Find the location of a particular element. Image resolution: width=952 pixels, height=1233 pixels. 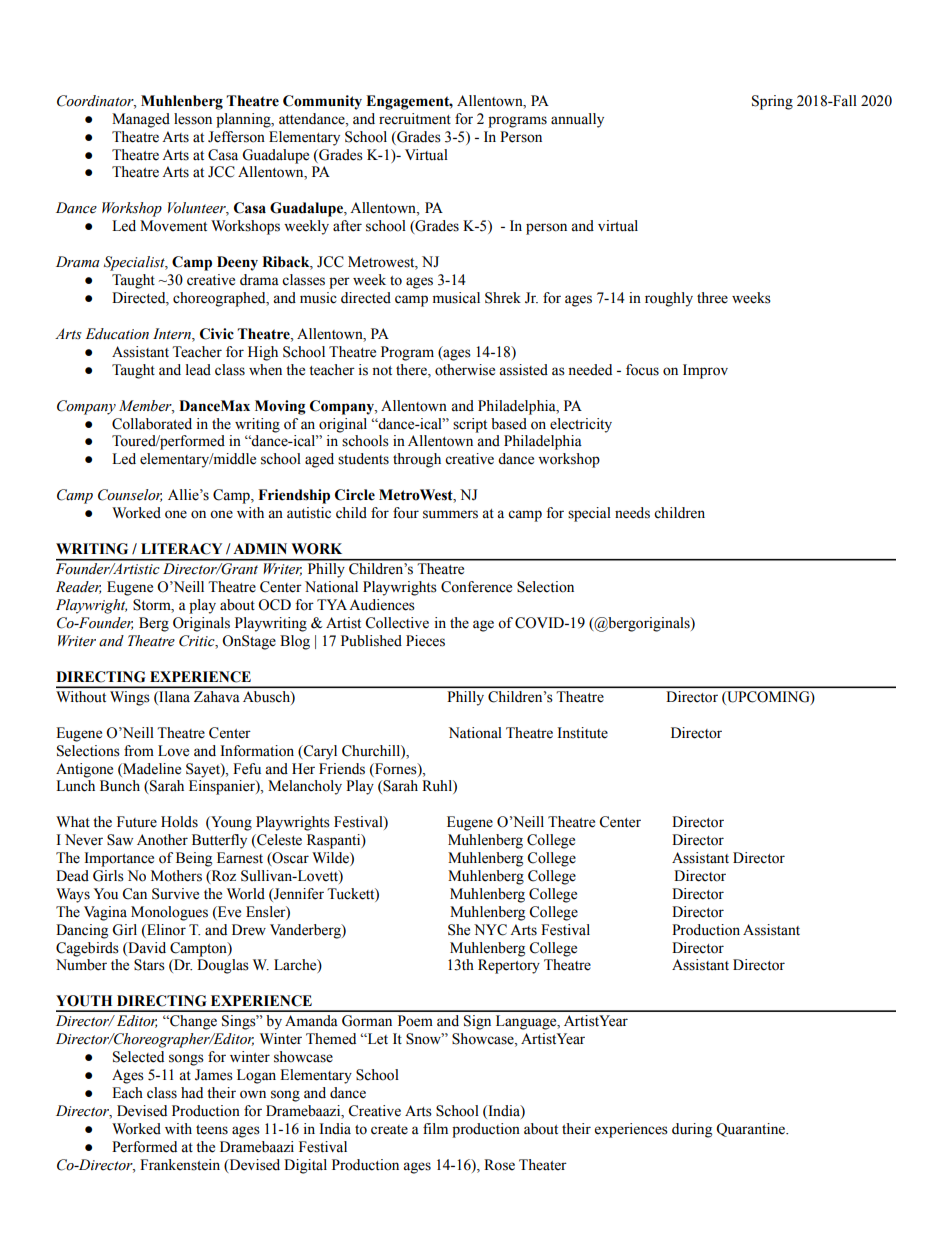

lesson is located at coordinates (193, 119).
